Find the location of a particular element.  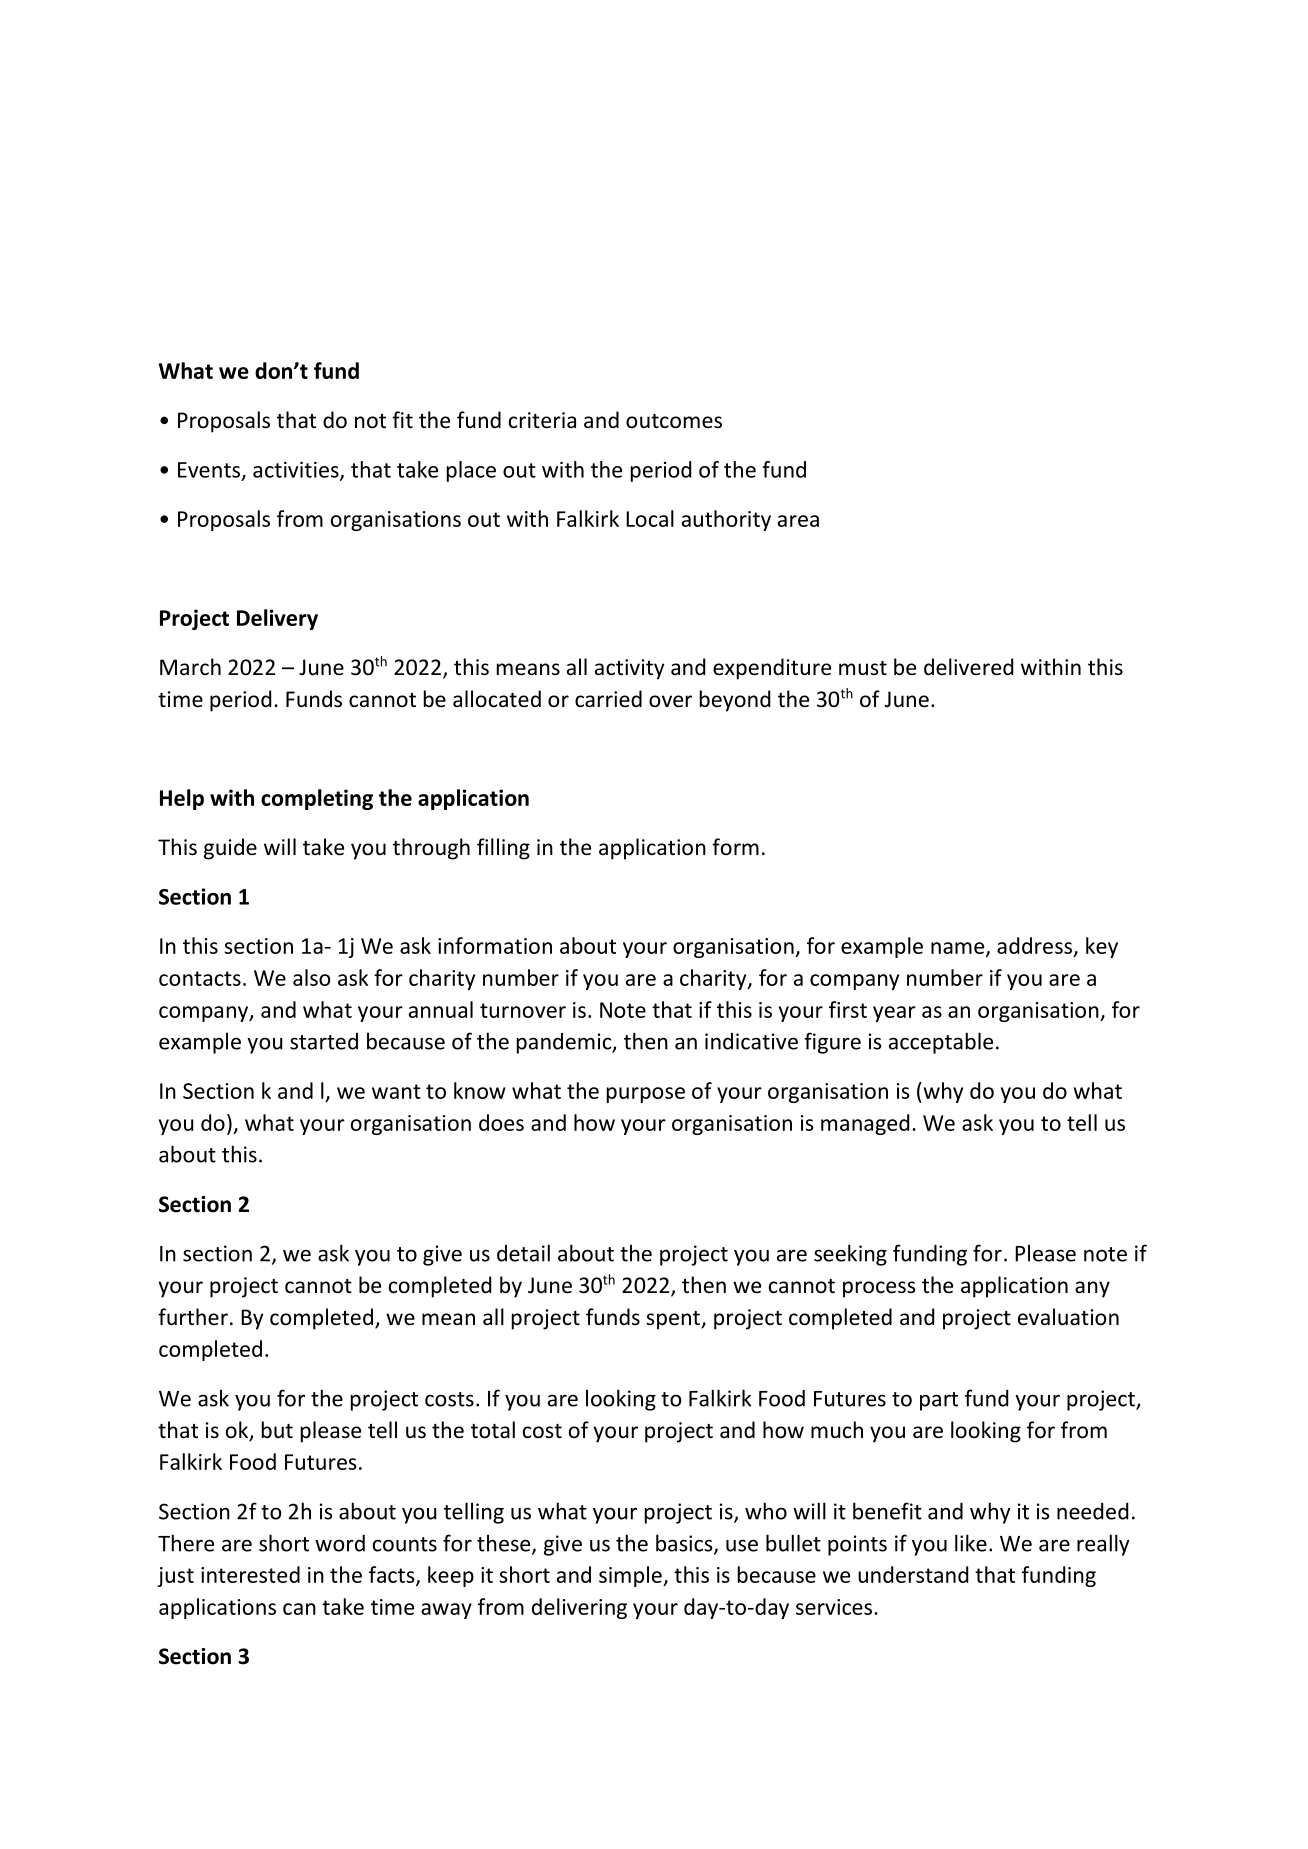

interested is located at coordinates (250, 1574).
